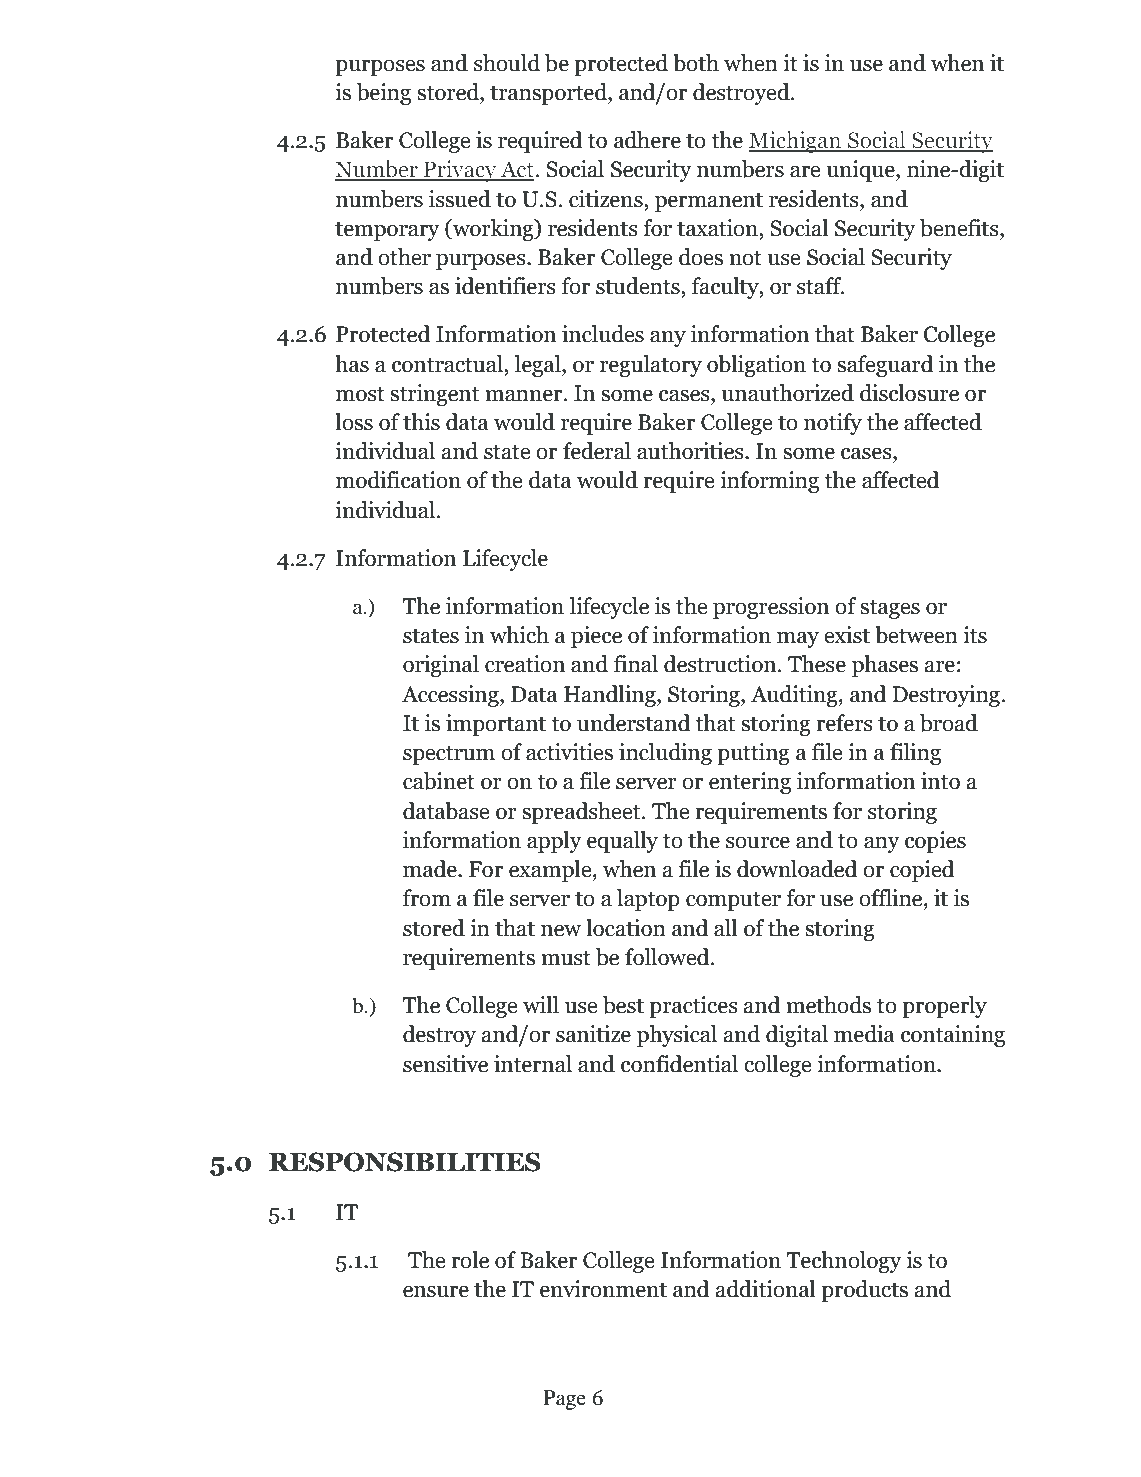  I want to click on regulatory, so click(651, 366).
